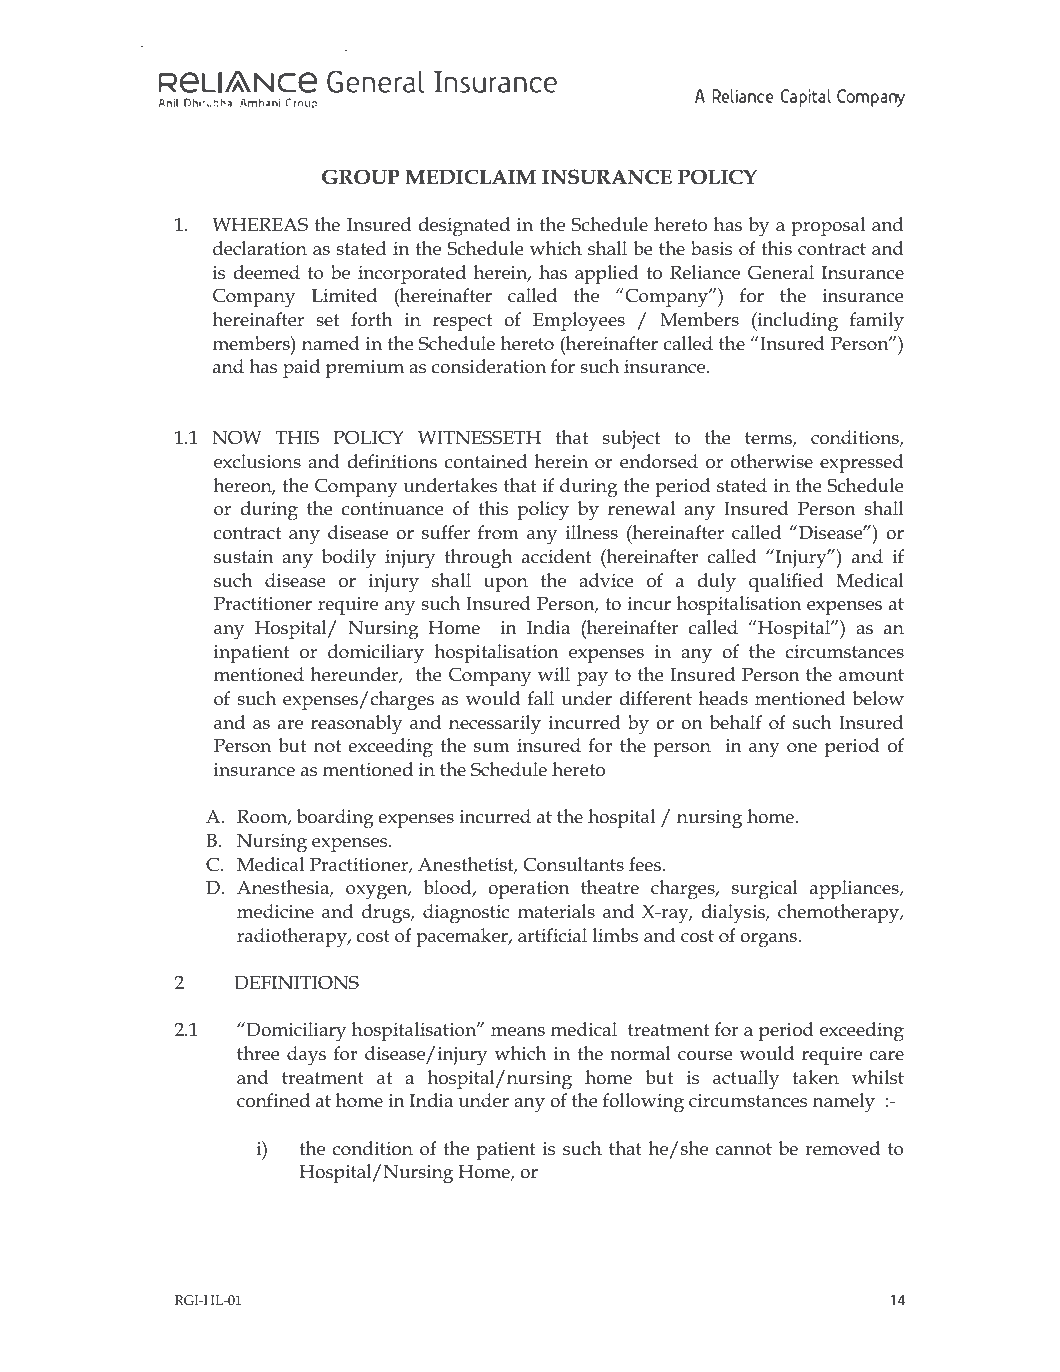 This image has width=1060, height=1372. I want to click on amount, so click(871, 675).
